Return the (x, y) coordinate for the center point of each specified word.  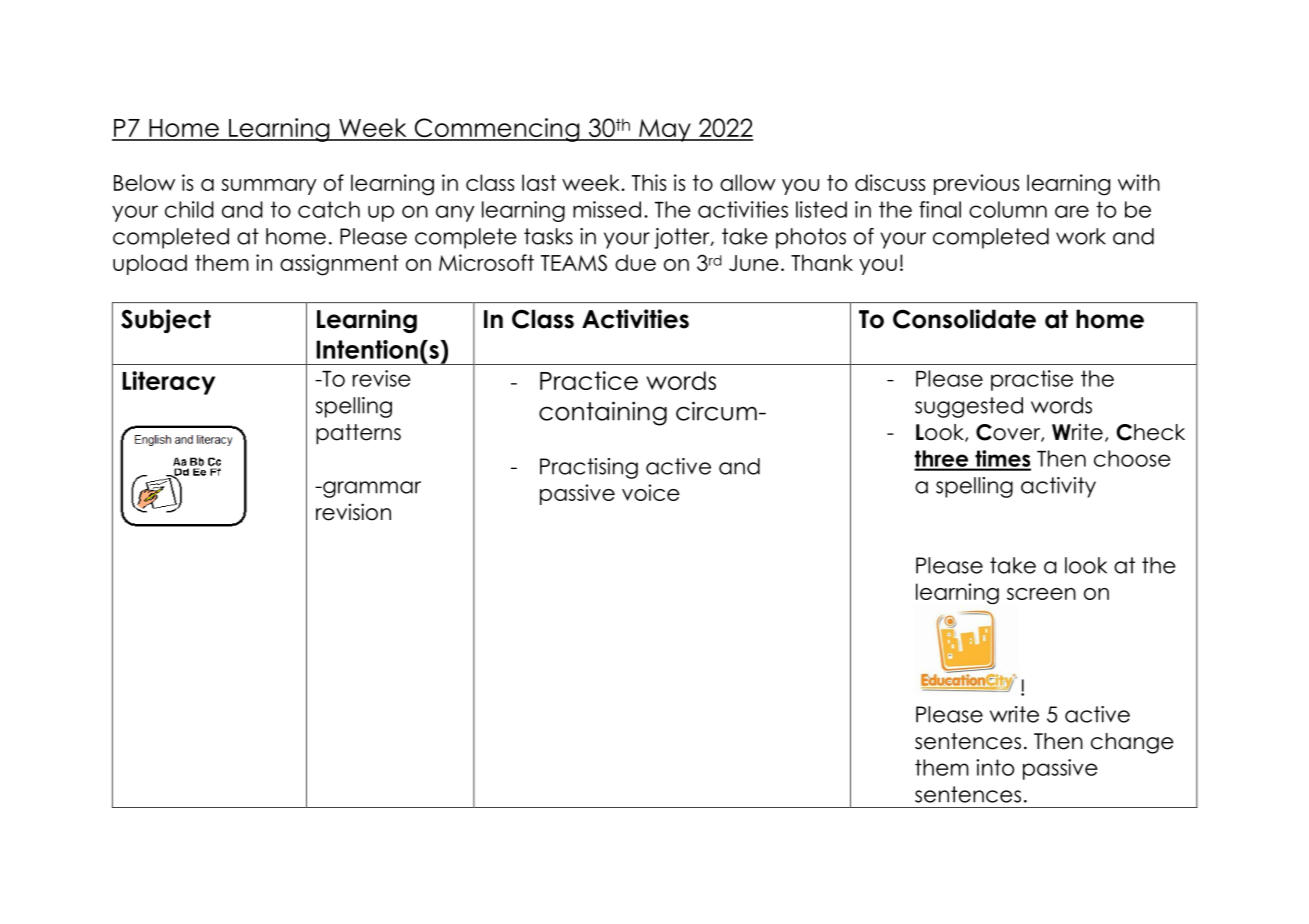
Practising (589, 468)
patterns (358, 434)
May (665, 130)
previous (977, 184)
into (995, 767)
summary (269, 187)
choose (1132, 458)
